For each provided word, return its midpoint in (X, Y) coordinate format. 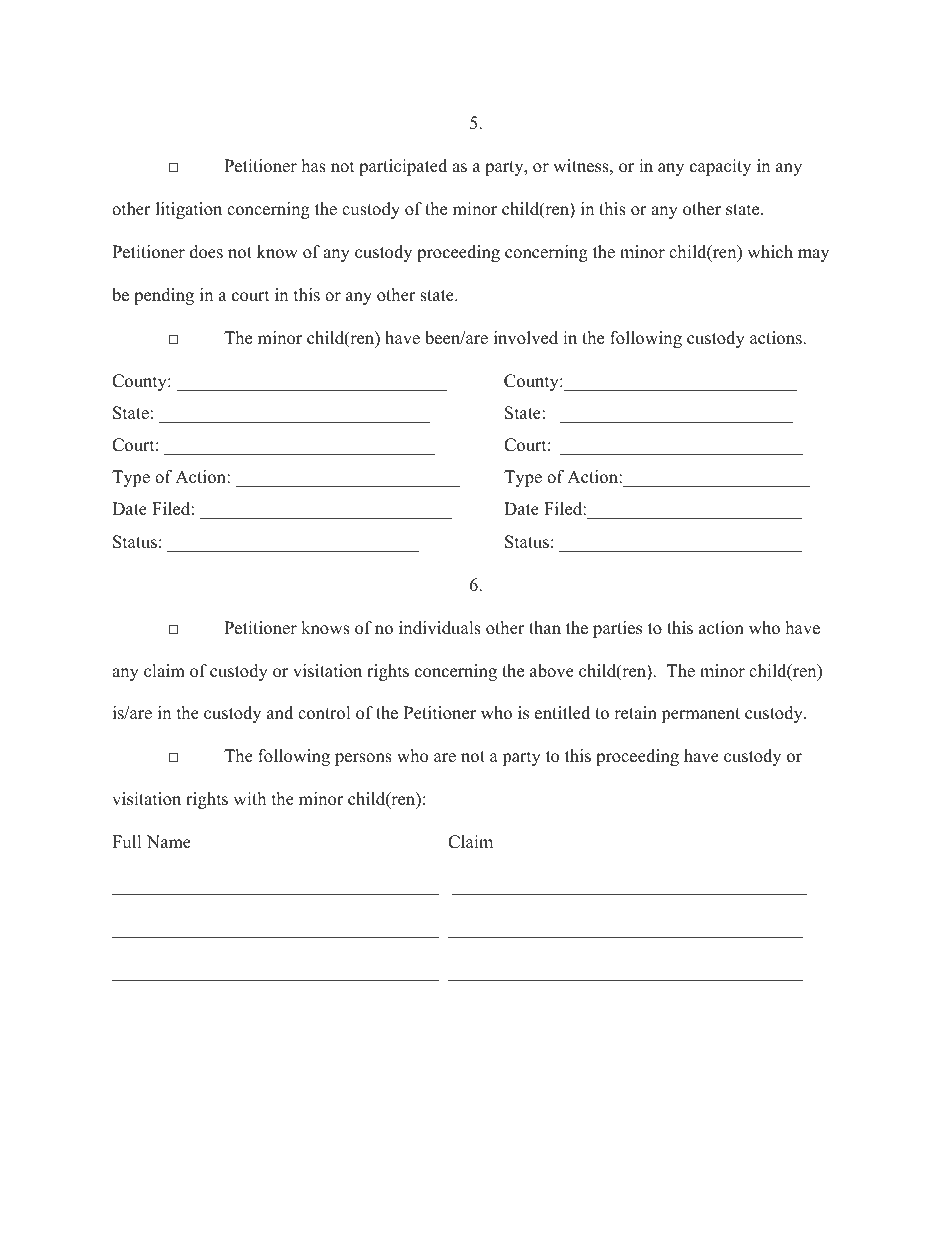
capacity (720, 167)
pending (164, 296)
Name (169, 842)
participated (403, 167)
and (280, 713)
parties (617, 629)
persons (363, 759)
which (770, 252)
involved (526, 338)
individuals (440, 628)
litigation (189, 210)
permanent (700, 715)
